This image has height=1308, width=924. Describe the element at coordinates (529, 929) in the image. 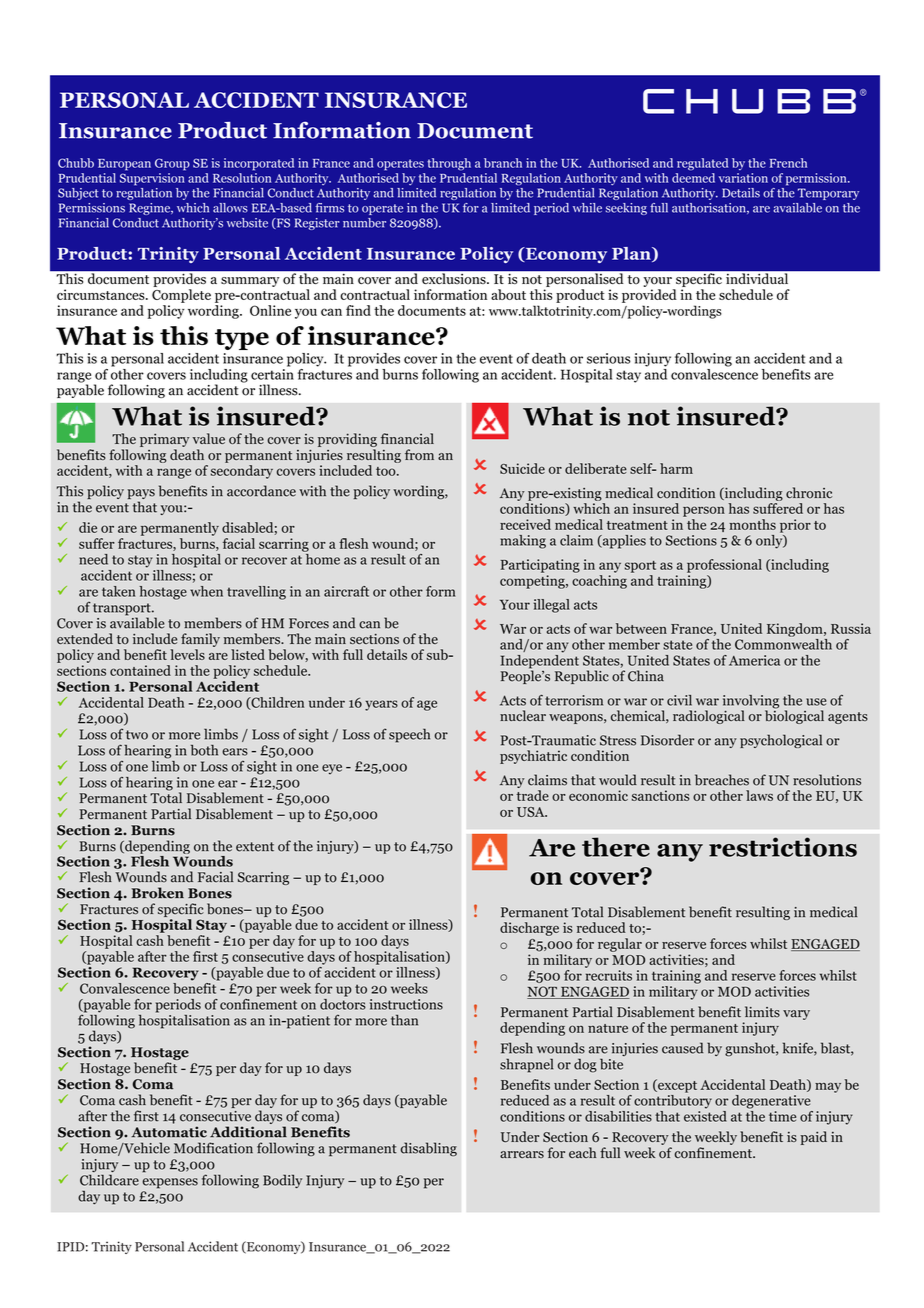

I see `discharge` at that location.
